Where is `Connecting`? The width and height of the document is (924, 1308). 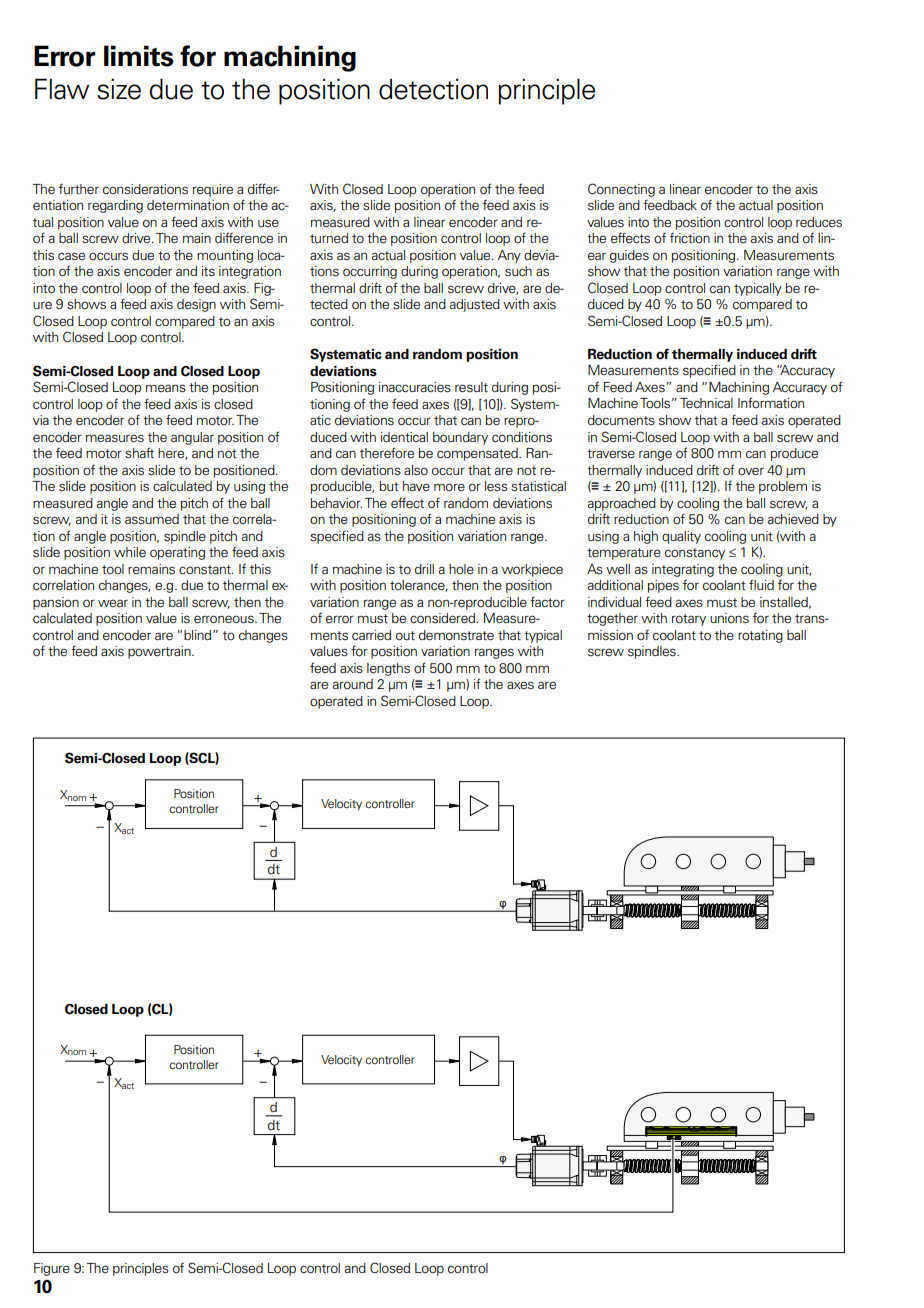 Connecting is located at coordinates (621, 190).
